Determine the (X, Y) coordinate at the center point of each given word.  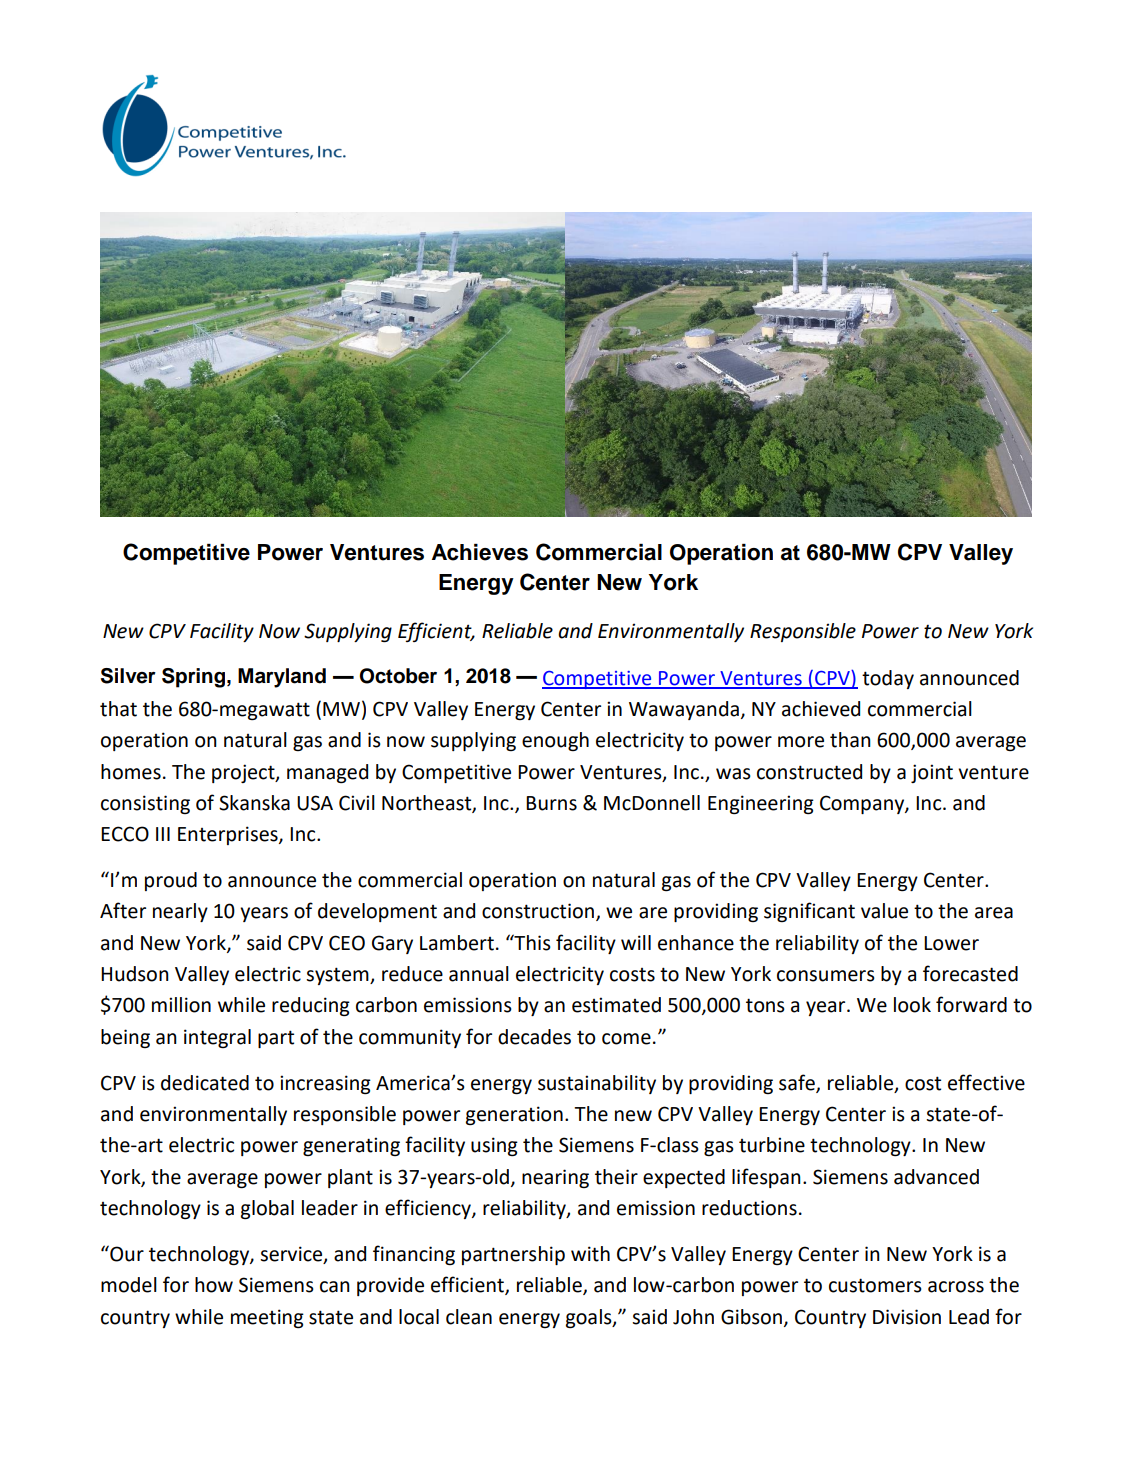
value (884, 911)
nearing (555, 1178)
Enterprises (229, 835)
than (850, 740)
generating (351, 1146)
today (888, 679)
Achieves (480, 552)
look (912, 1005)
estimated (616, 1005)
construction (538, 911)
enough (555, 741)
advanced (936, 1177)
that (118, 709)
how (214, 1285)
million (181, 1005)
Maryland (282, 678)
